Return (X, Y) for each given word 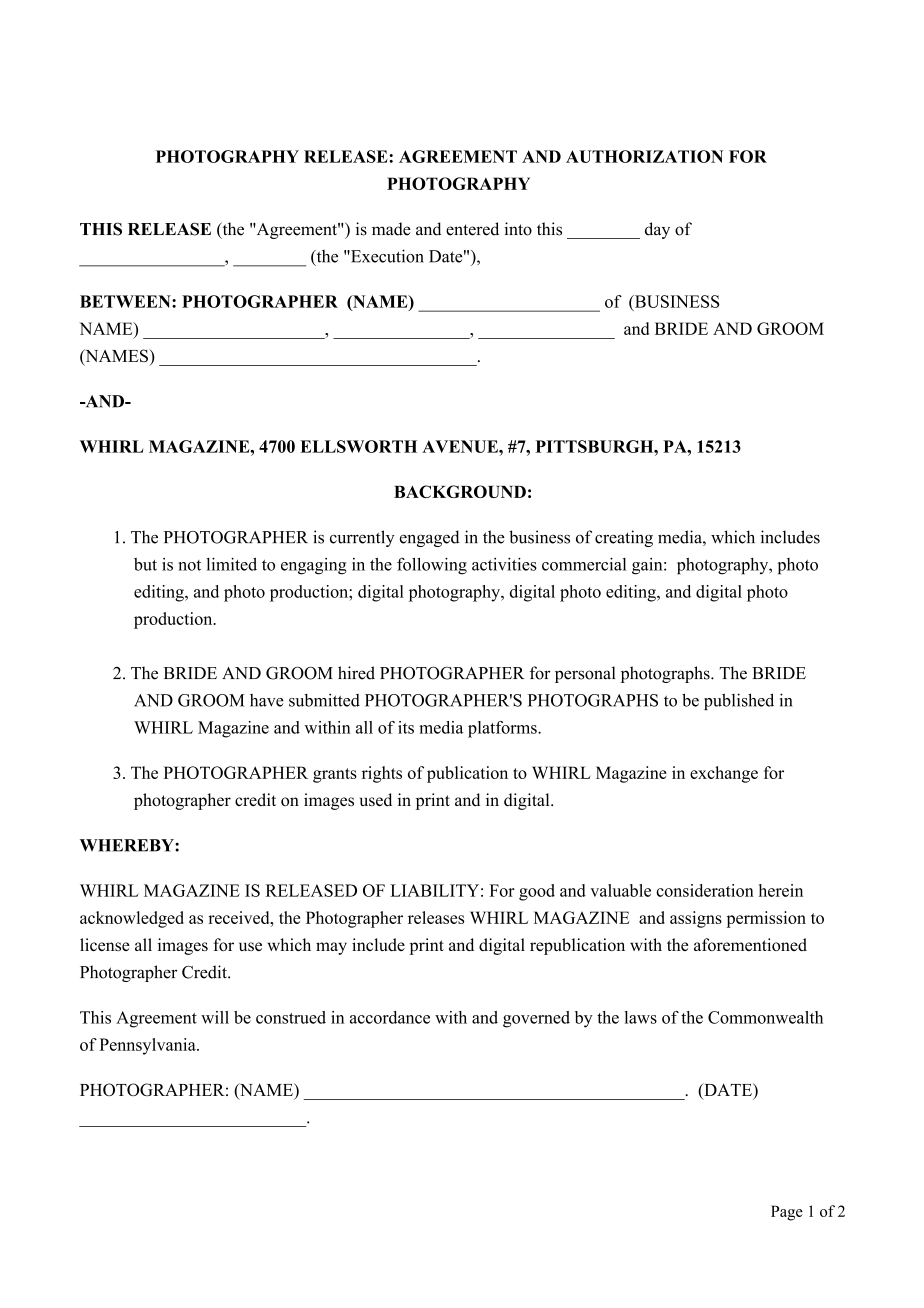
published (739, 701)
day (657, 230)
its (406, 727)
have (267, 700)
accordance (390, 1017)
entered (472, 229)
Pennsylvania (148, 1046)
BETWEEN (126, 301)
